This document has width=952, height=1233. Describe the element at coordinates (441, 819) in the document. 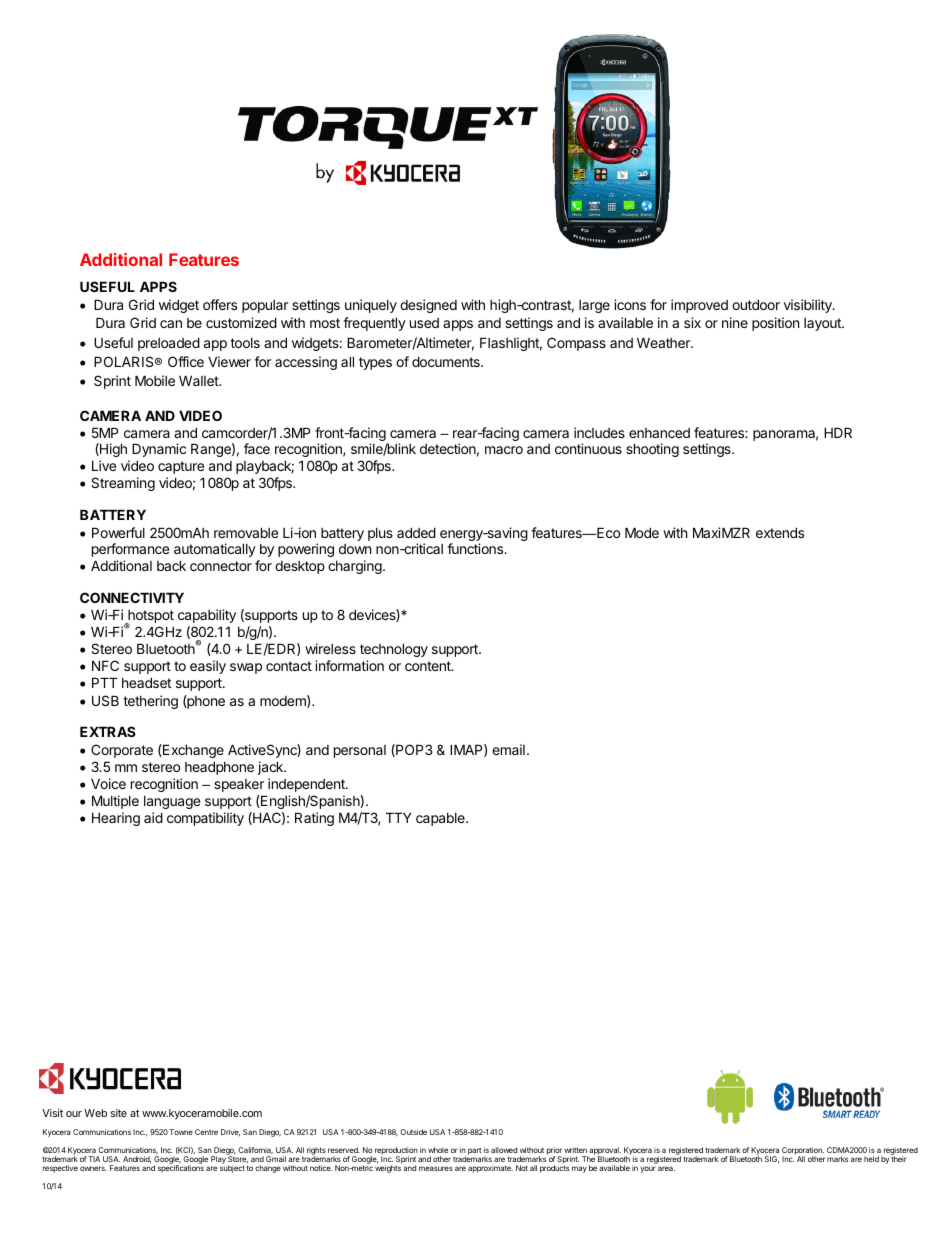

I see `capable` at that location.
